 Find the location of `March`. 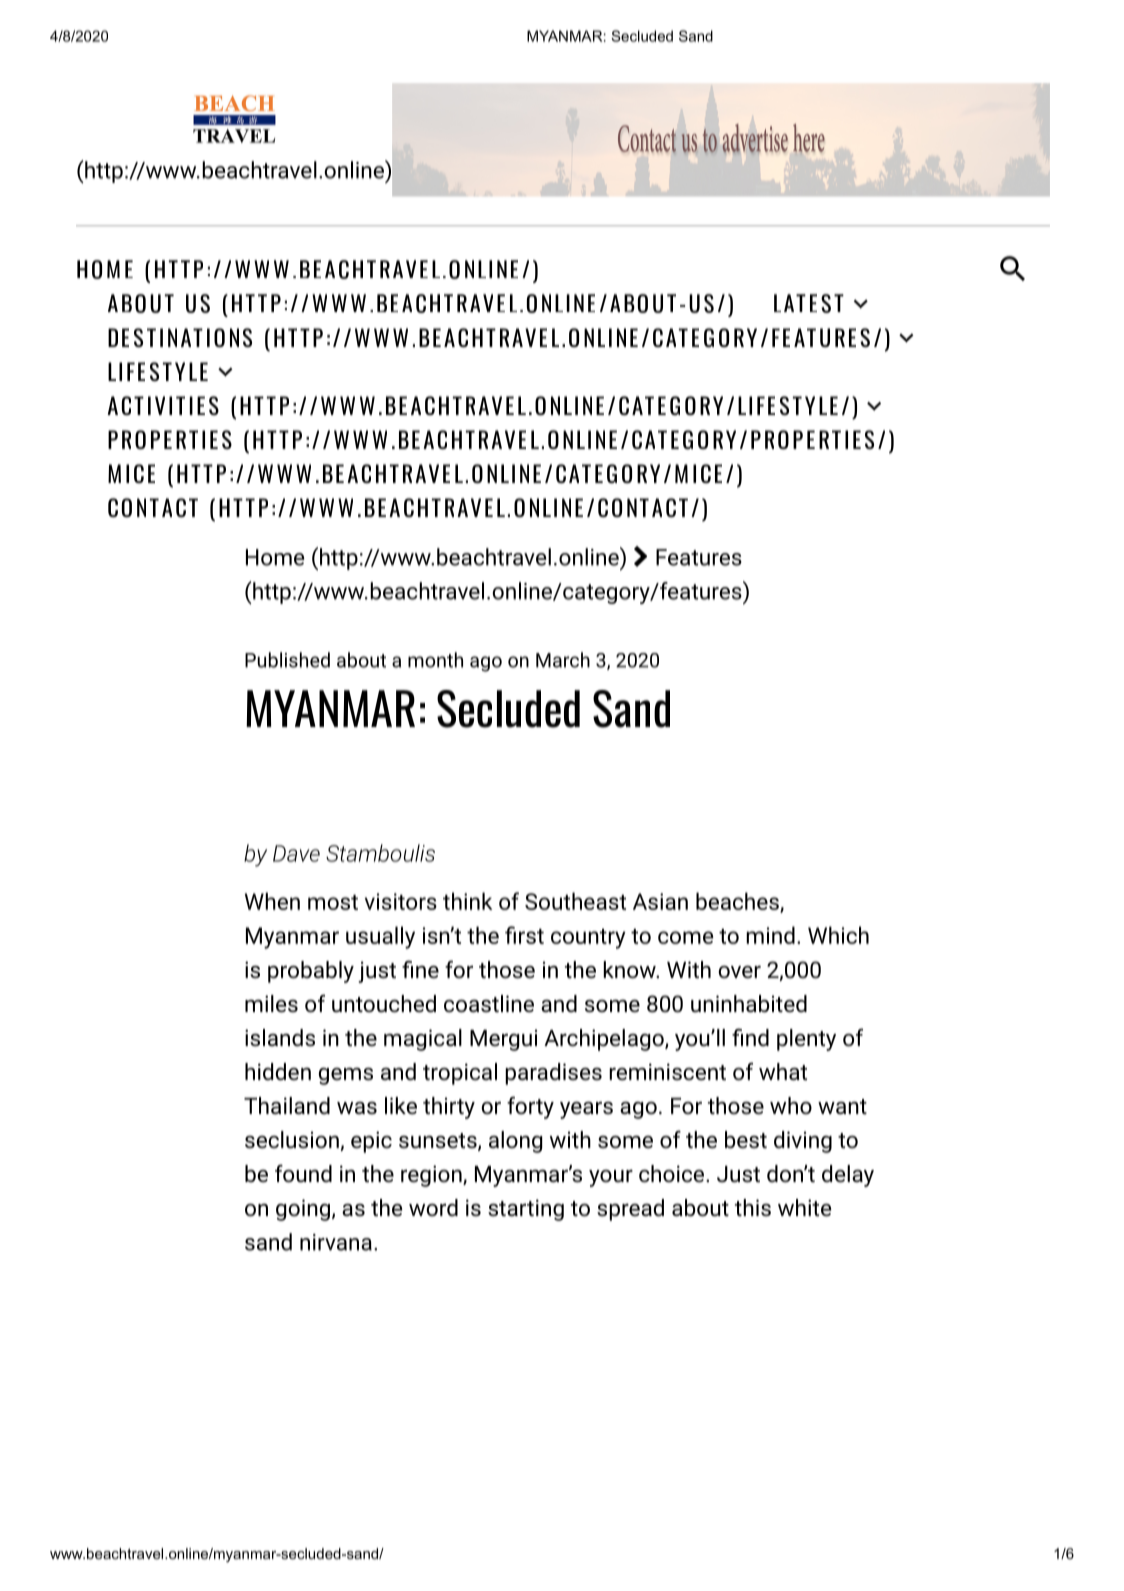

March is located at coordinates (563, 660).
